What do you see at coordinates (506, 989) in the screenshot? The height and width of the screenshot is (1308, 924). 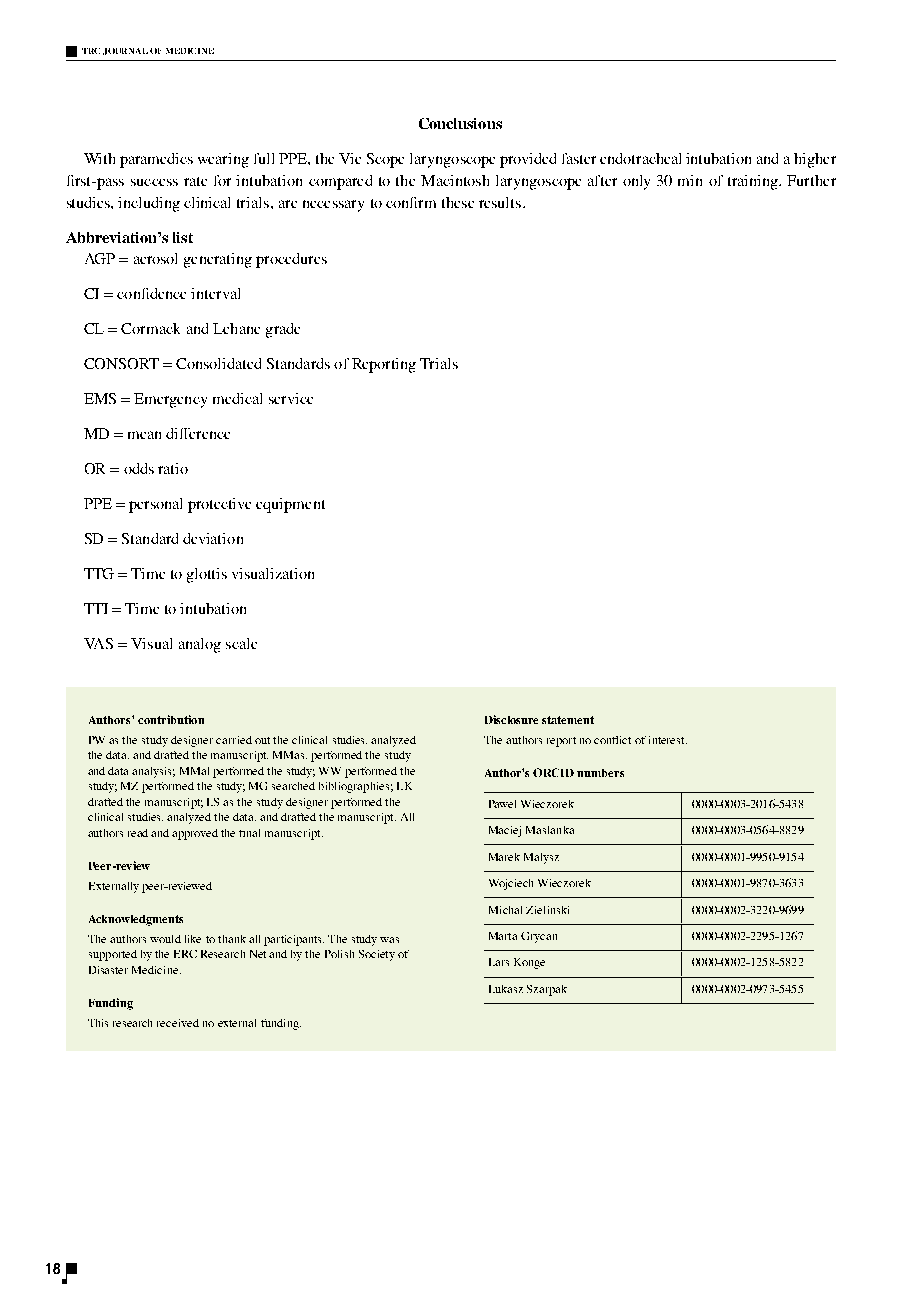 I see `Lukasz` at bounding box center [506, 989].
